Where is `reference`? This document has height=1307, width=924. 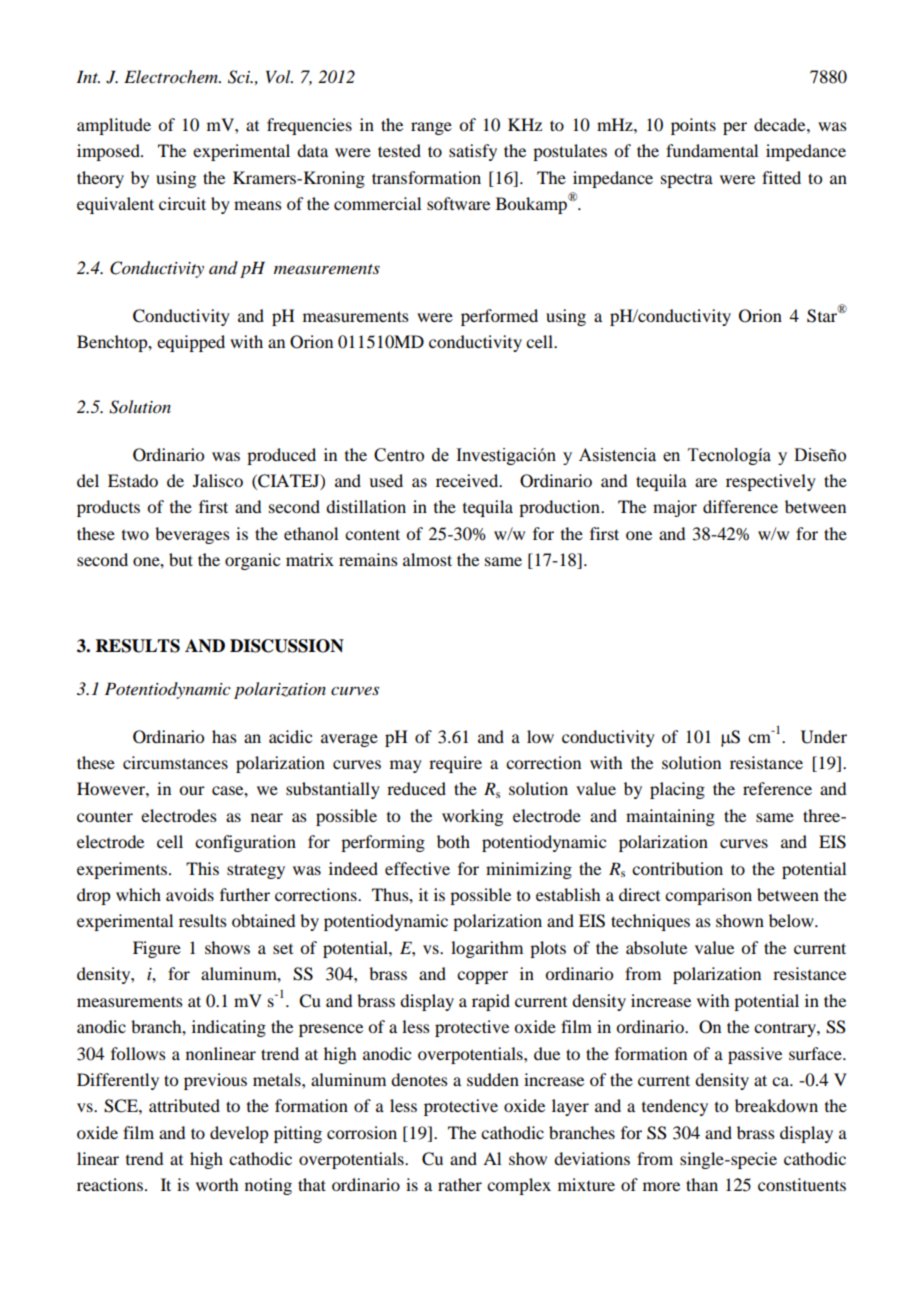 reference is located at coordinates (777, 788).
